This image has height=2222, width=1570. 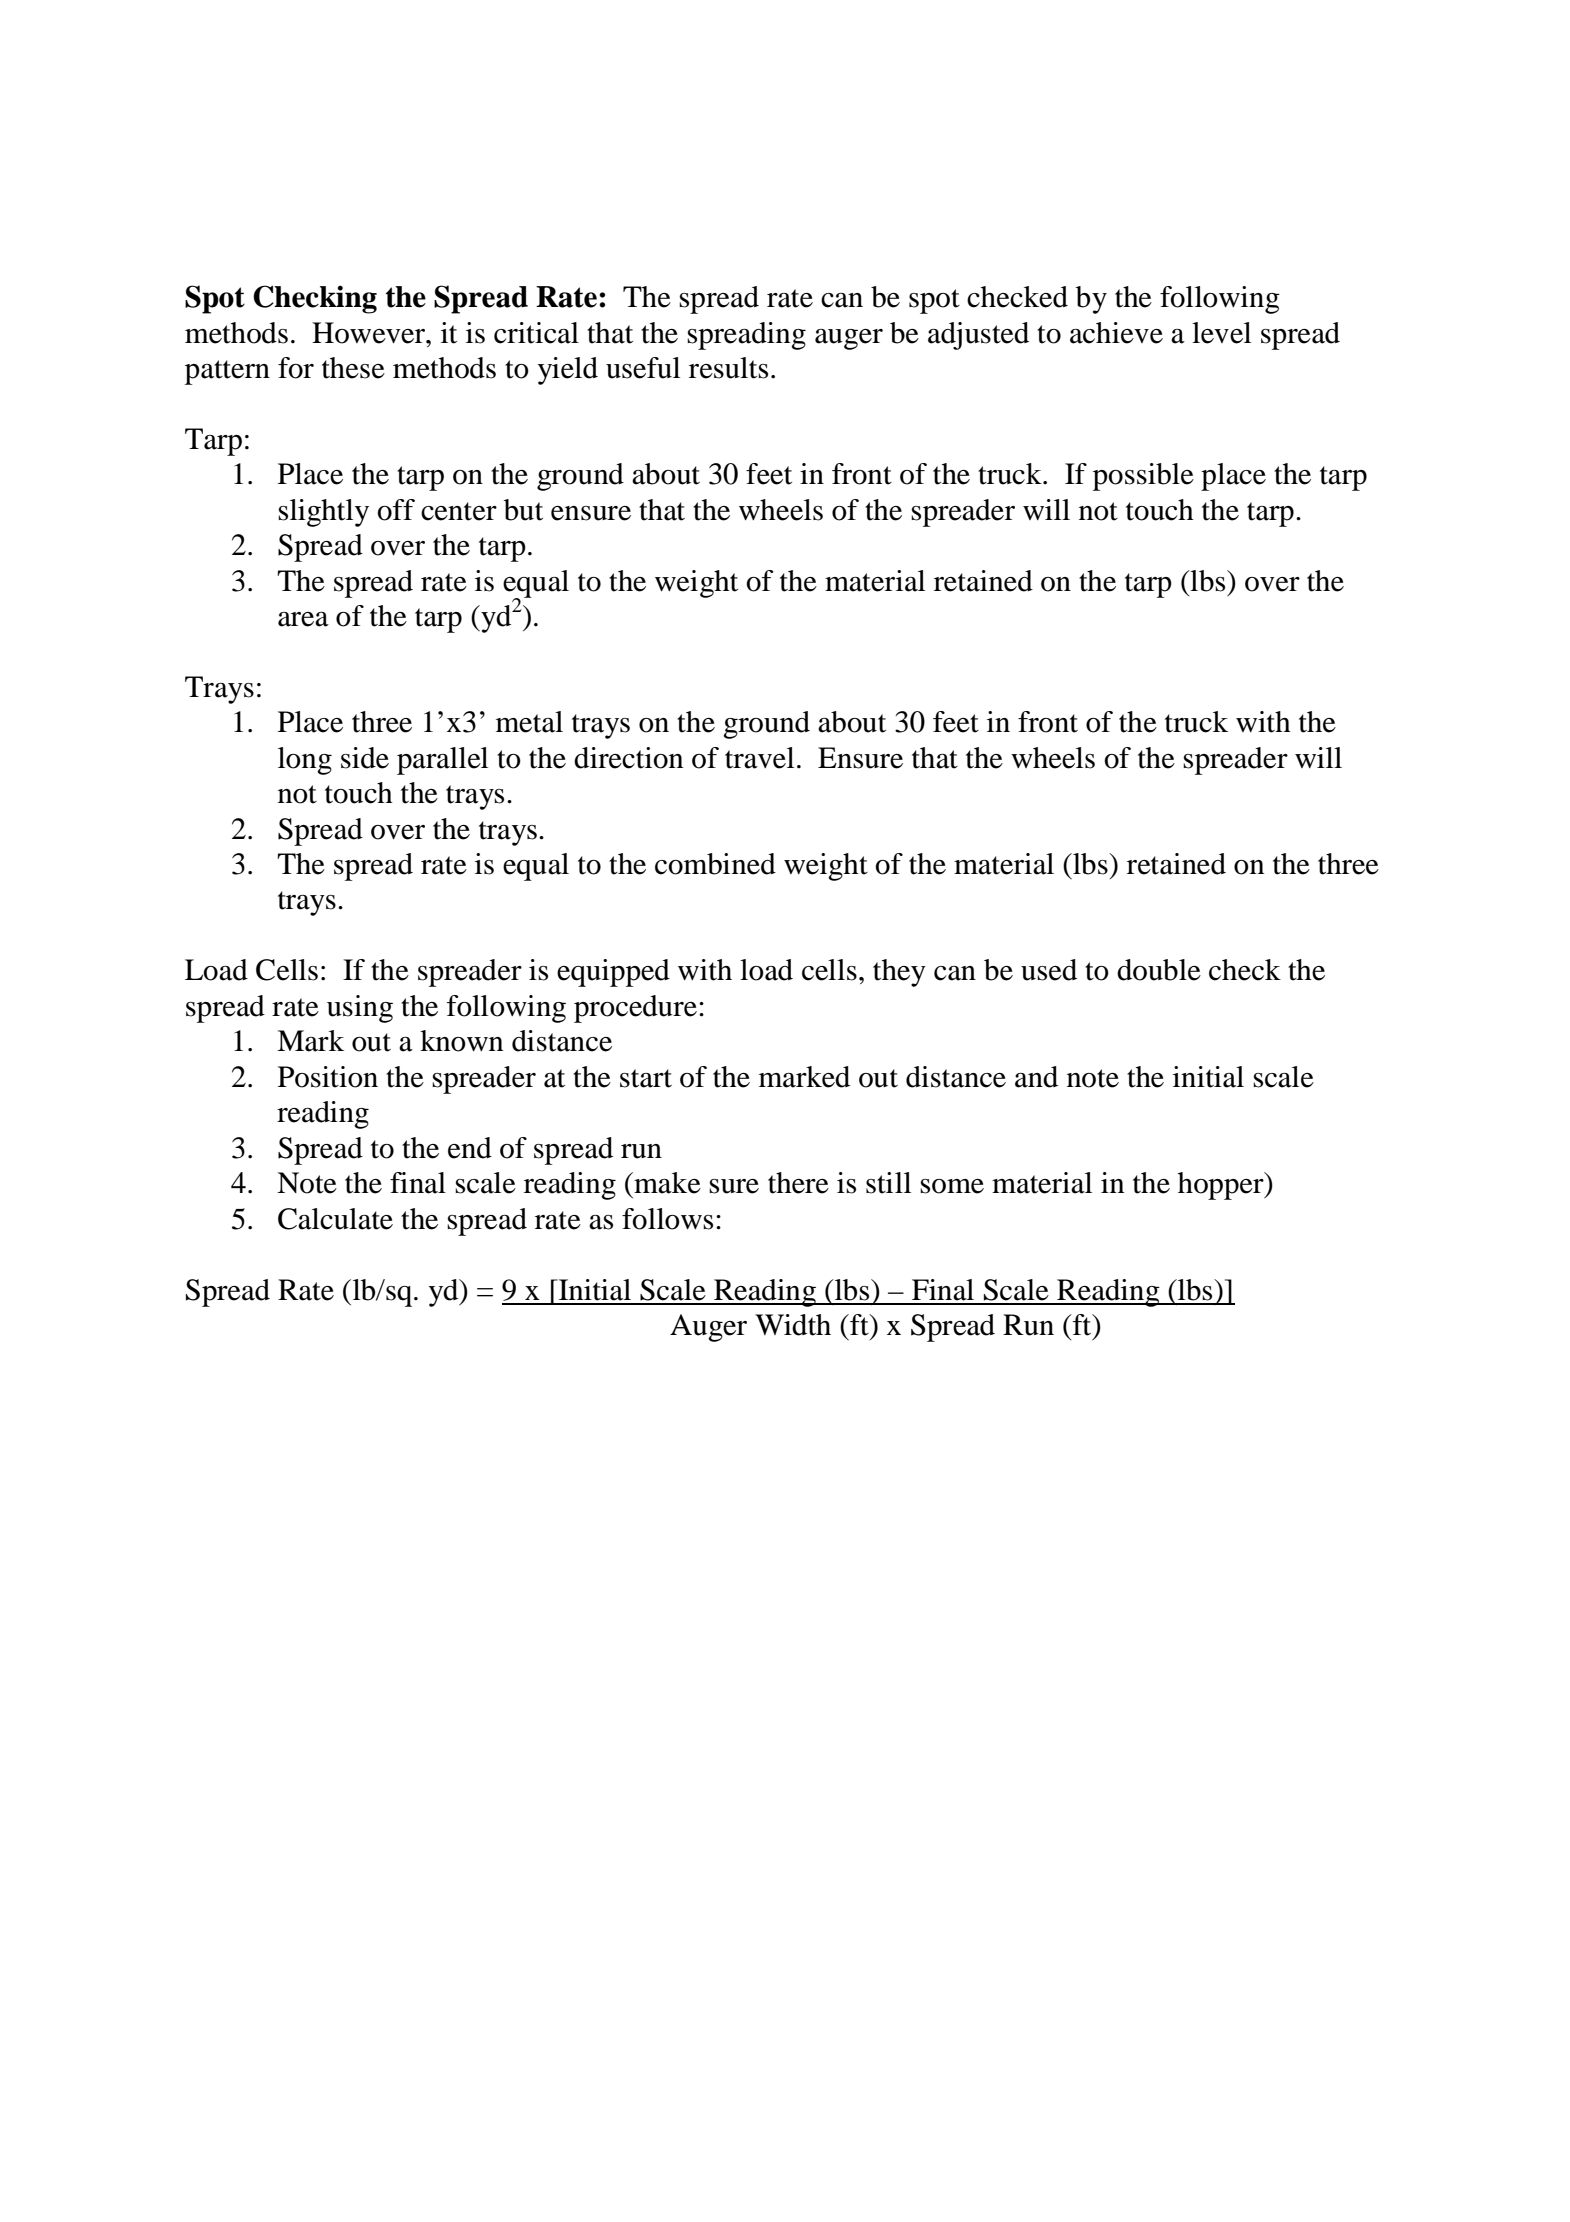 What do you see at coordinates (1049, 970) in the image?
I see `used` at bounding box center [1049, 970].
